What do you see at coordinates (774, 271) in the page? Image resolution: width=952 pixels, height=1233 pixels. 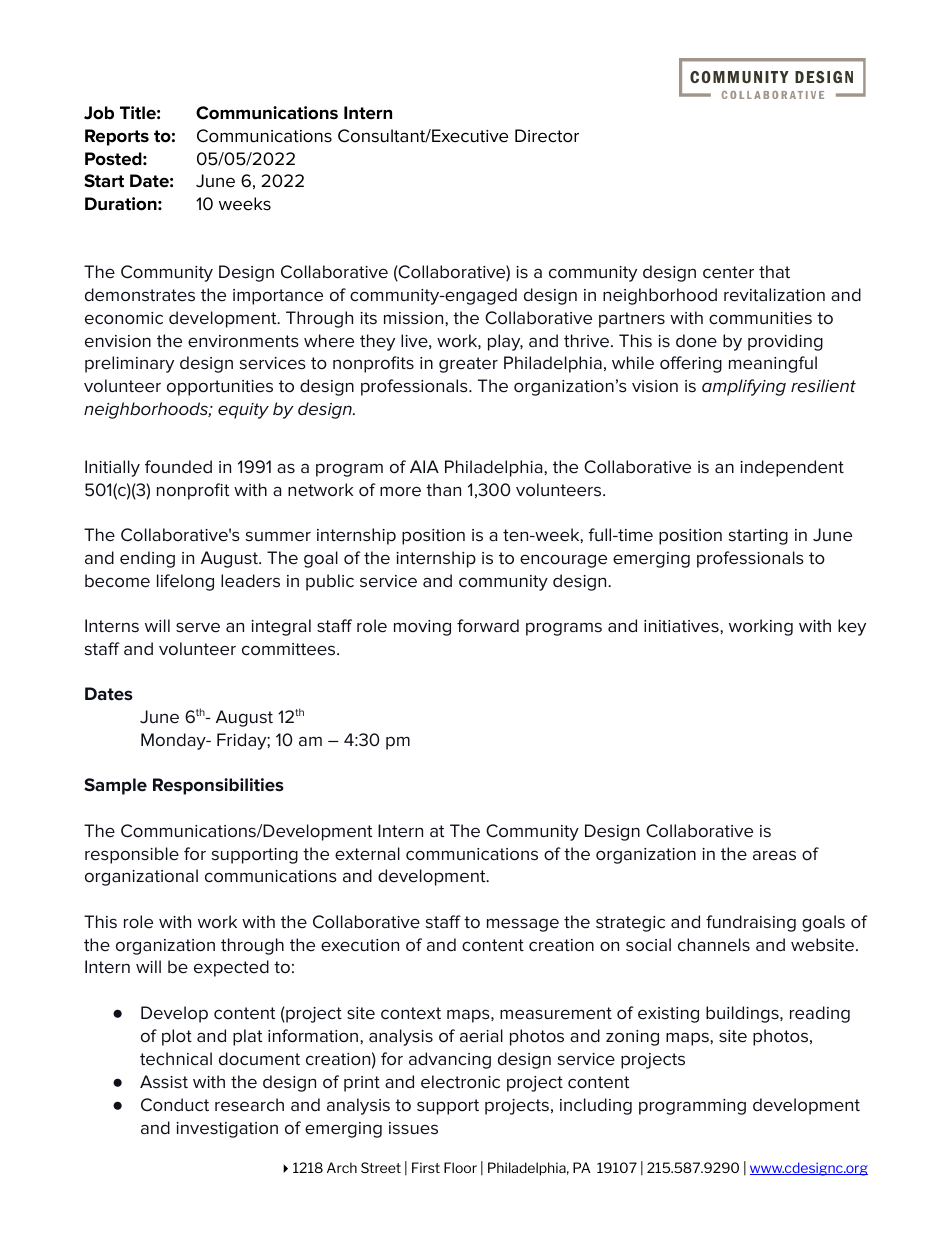 I see `that` at bounding box center [774, 271].
